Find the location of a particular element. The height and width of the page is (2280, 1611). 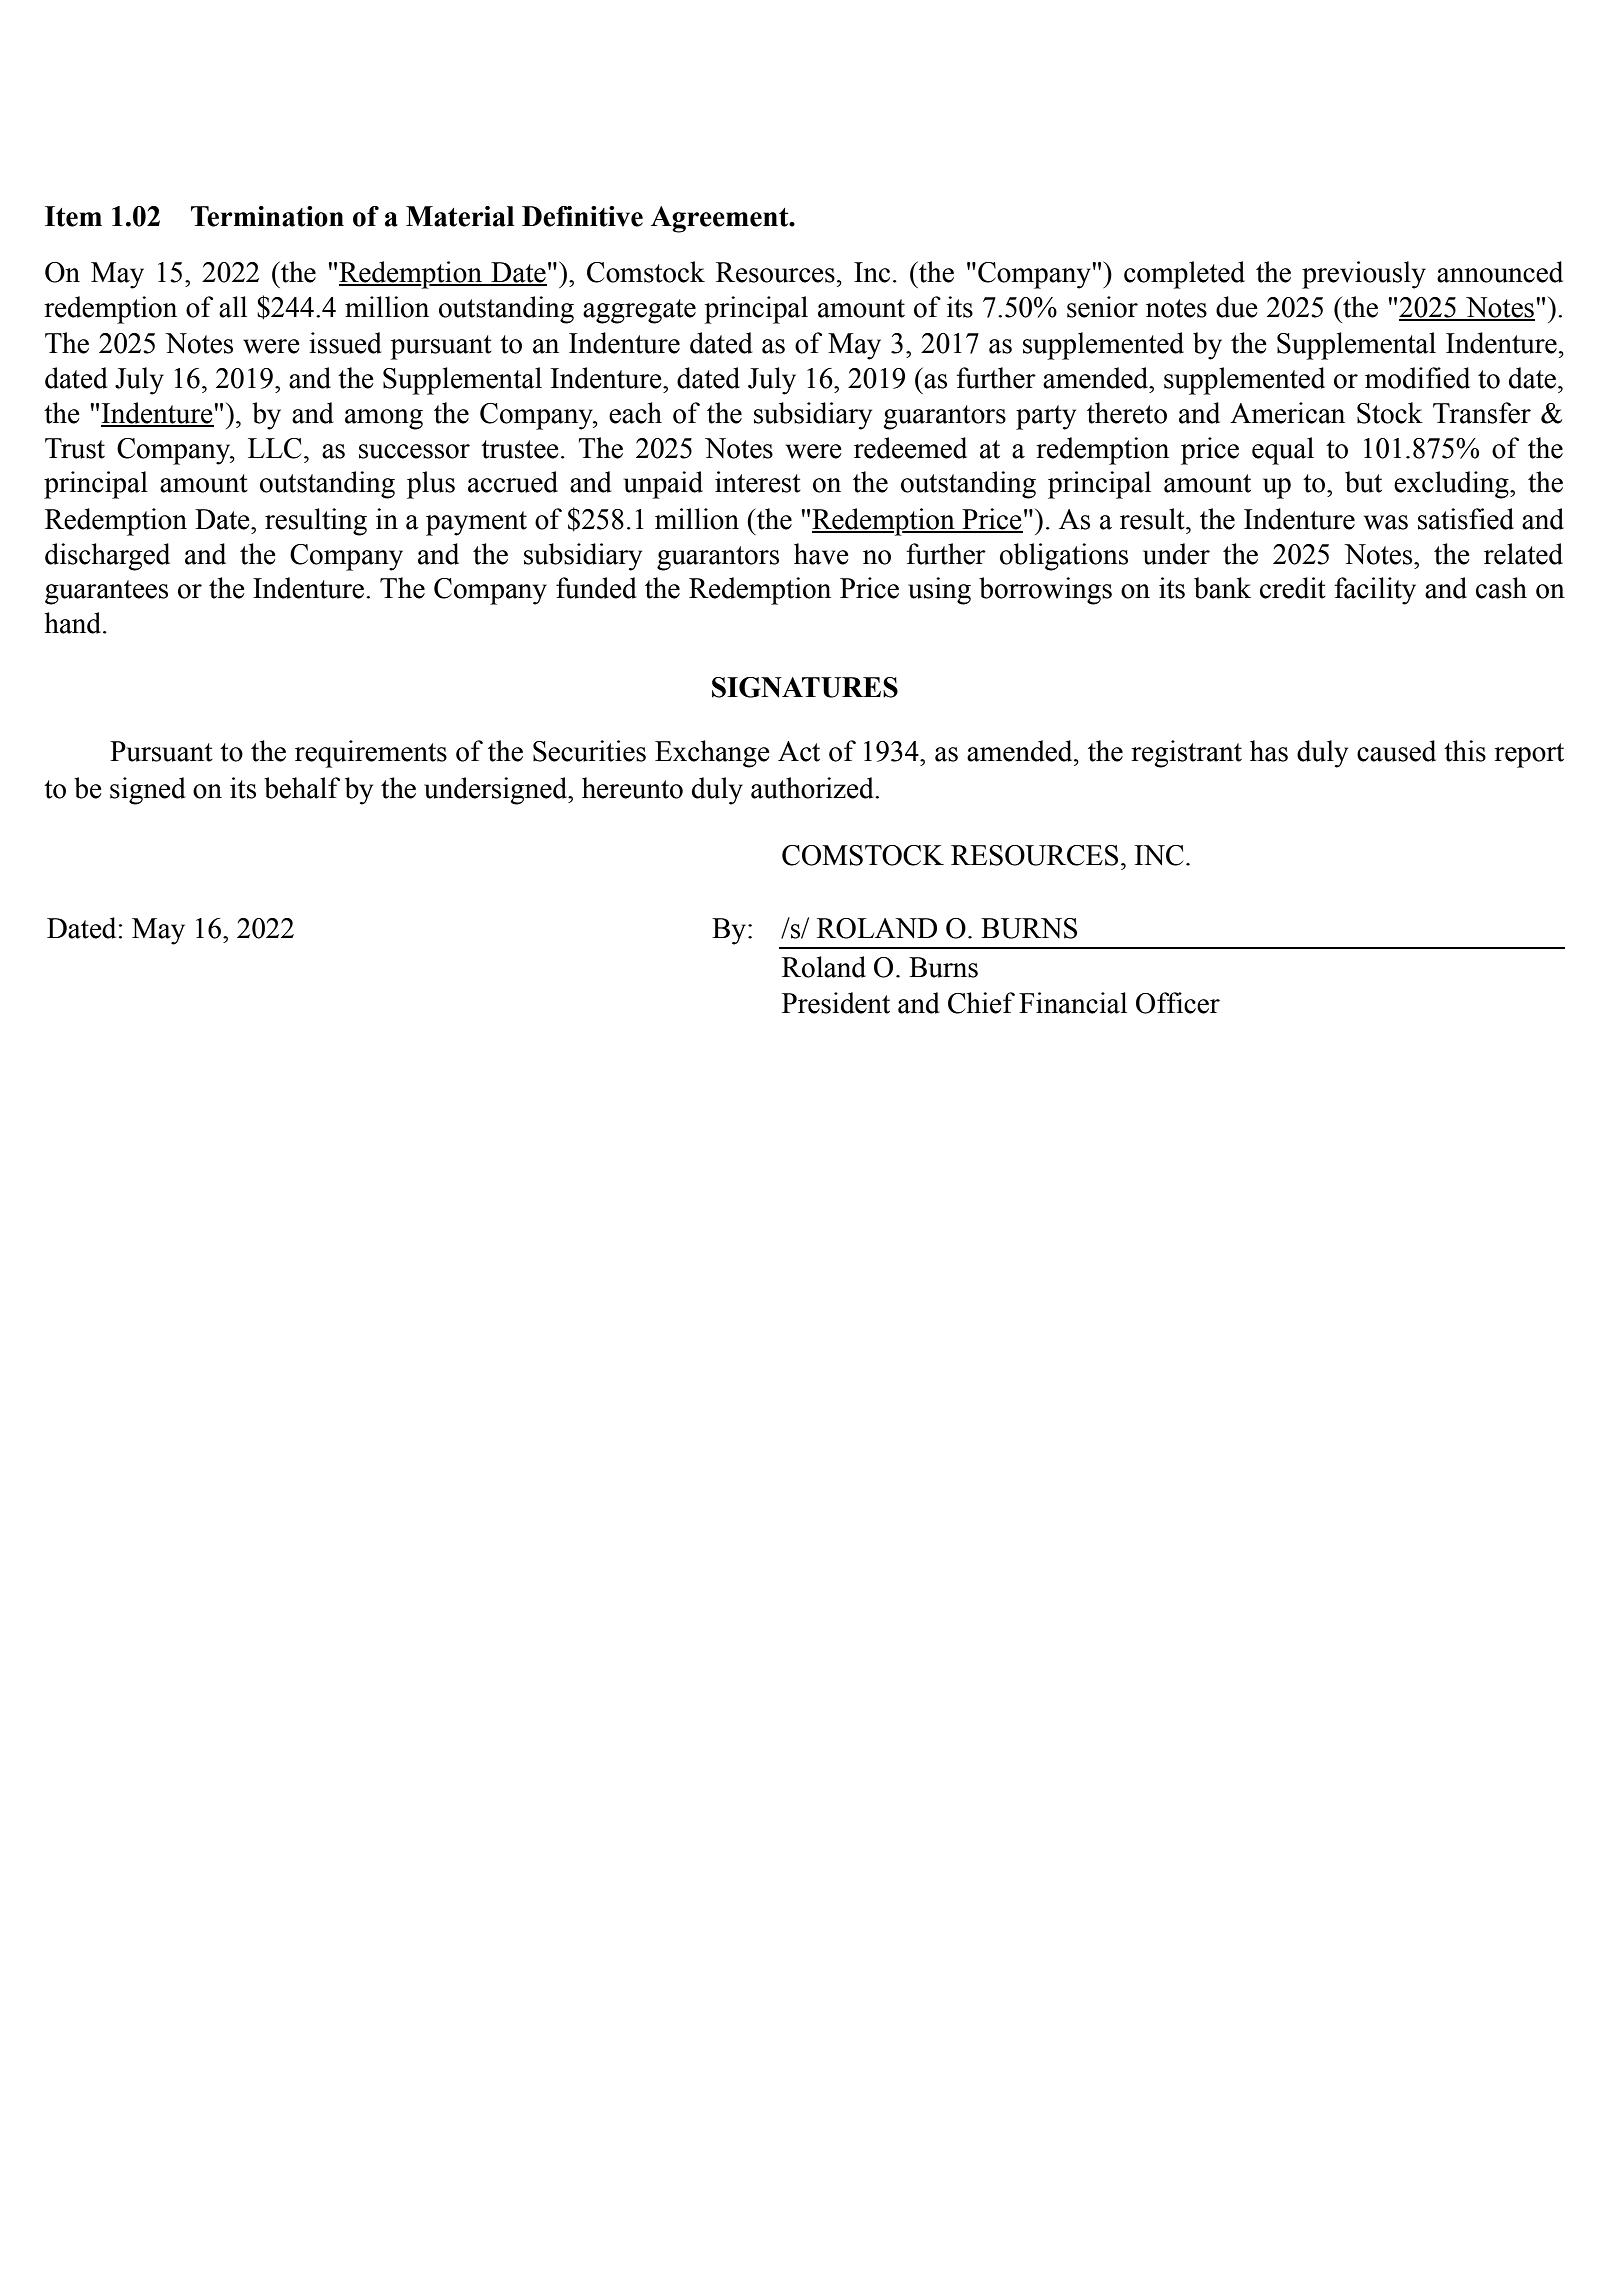

President is located at coordinates (836, 1003).
